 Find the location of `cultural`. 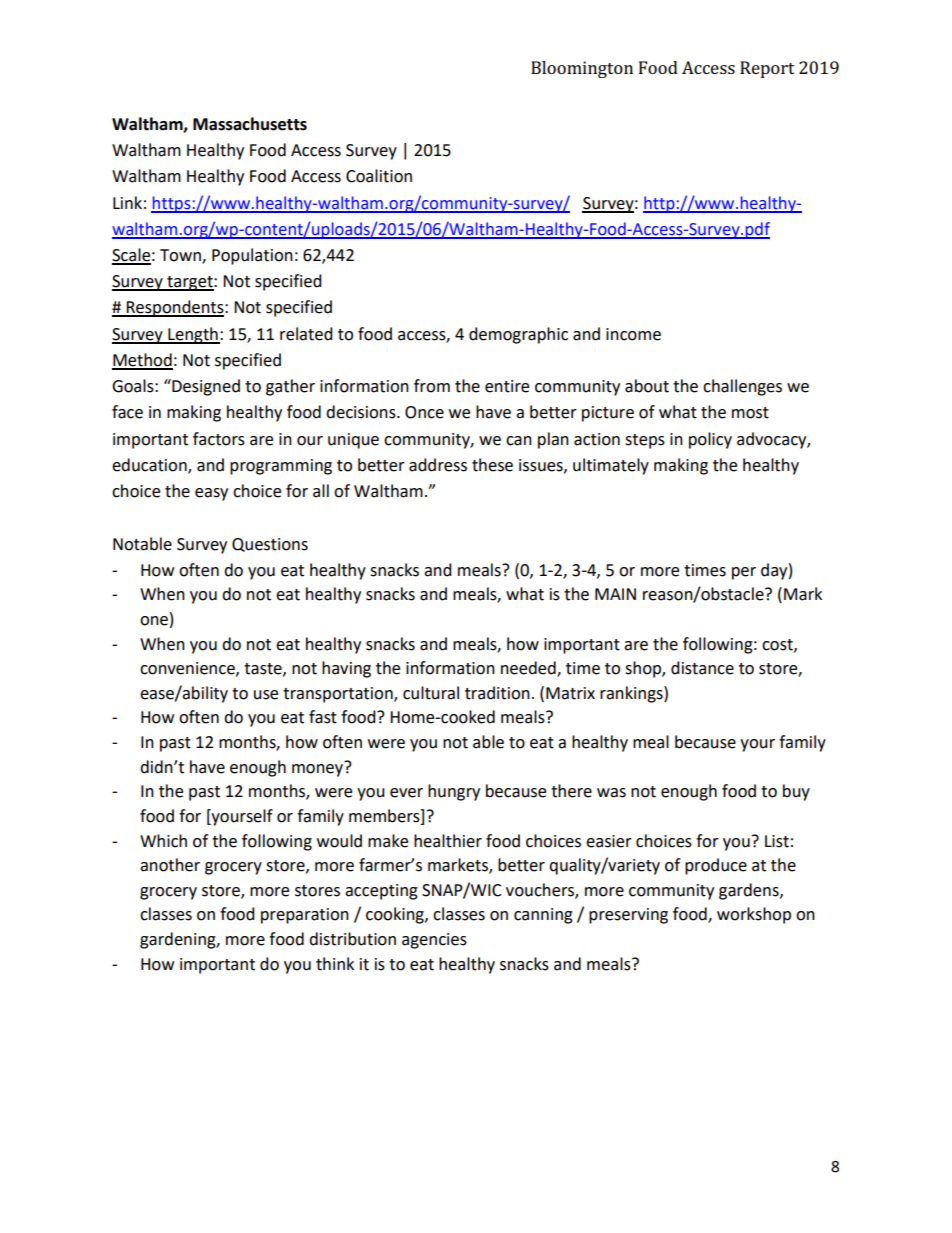

cultural is located at coordinates (431, 693).
